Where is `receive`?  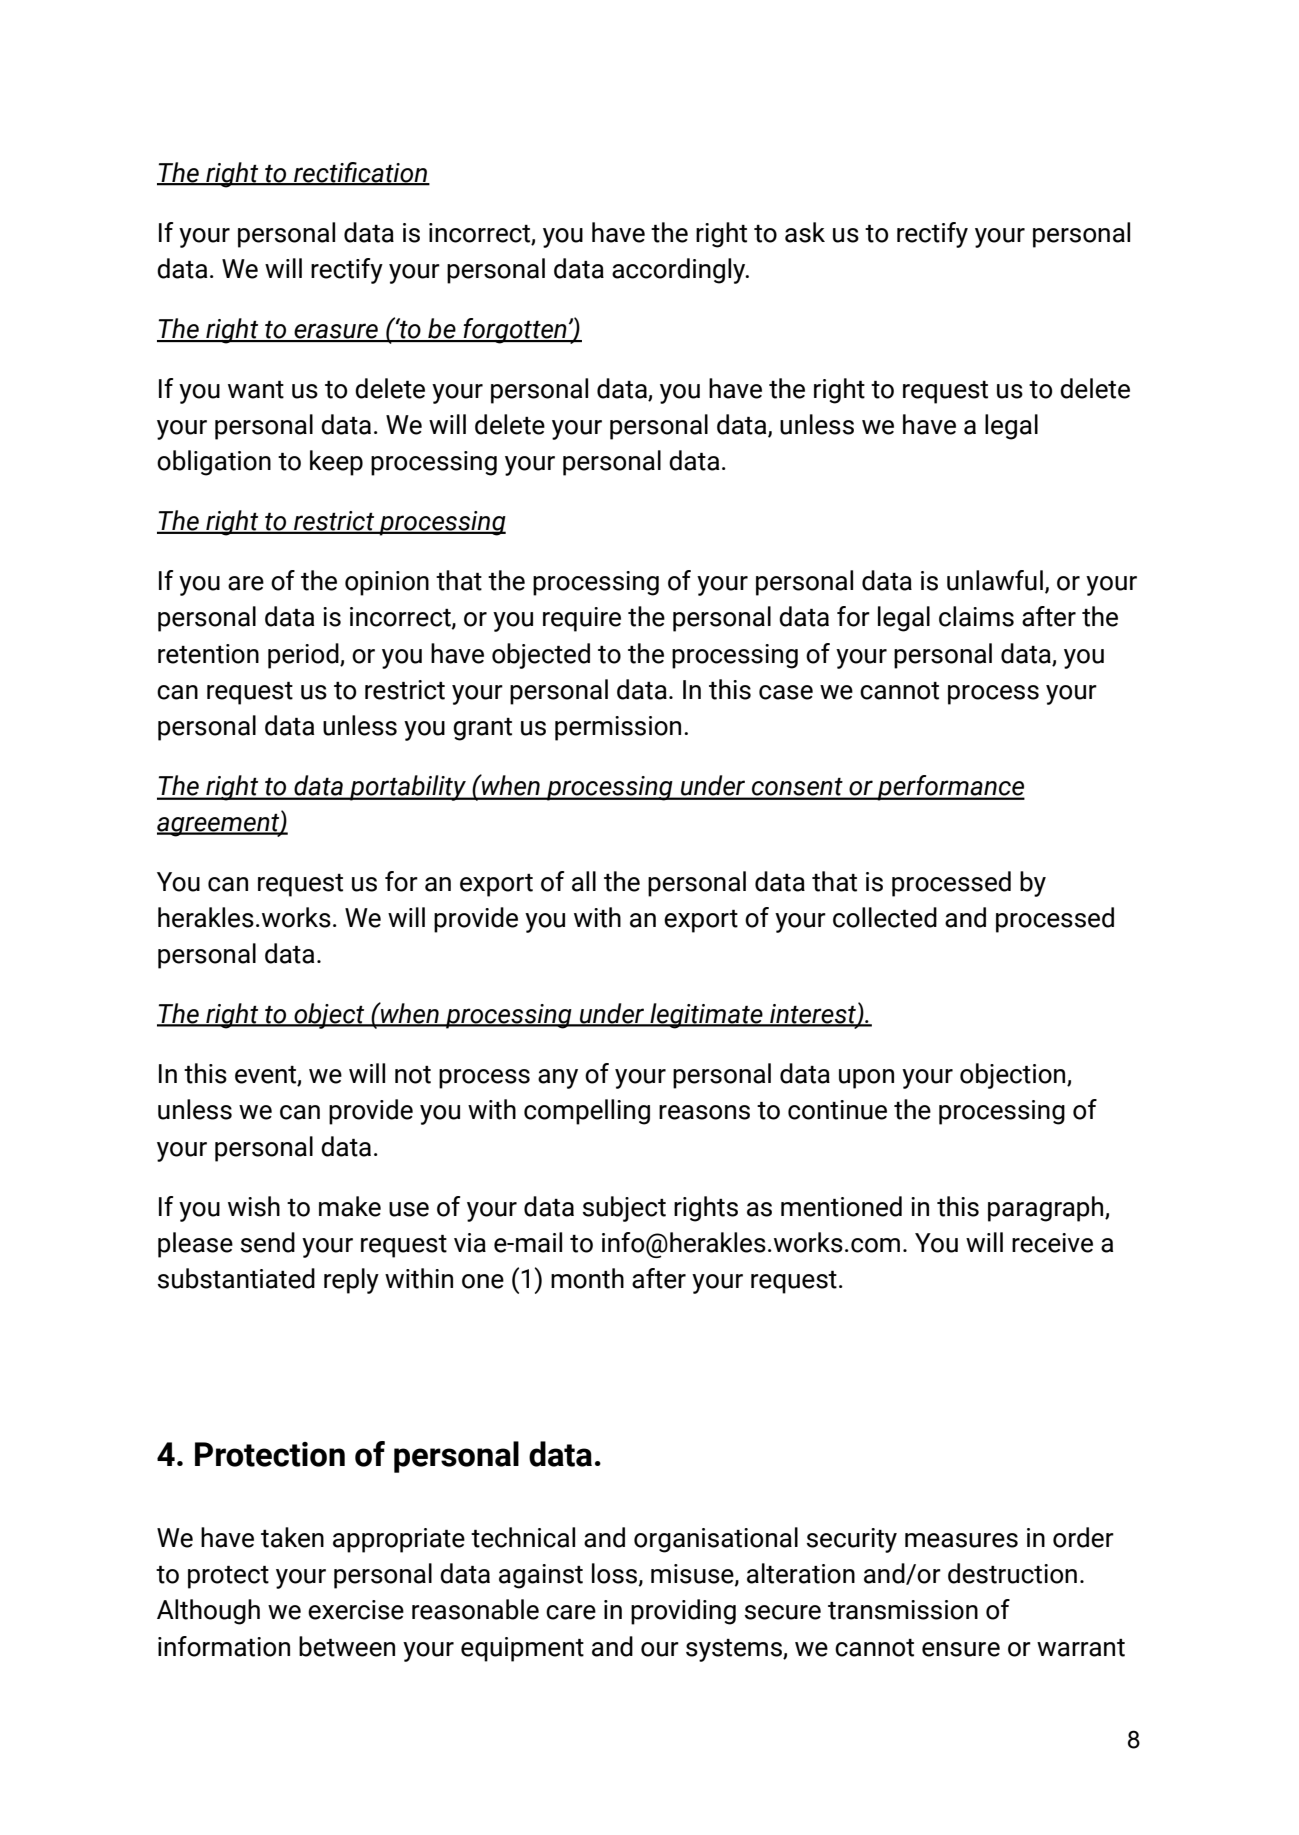
receive is located at coordinates (1052, 1243).
